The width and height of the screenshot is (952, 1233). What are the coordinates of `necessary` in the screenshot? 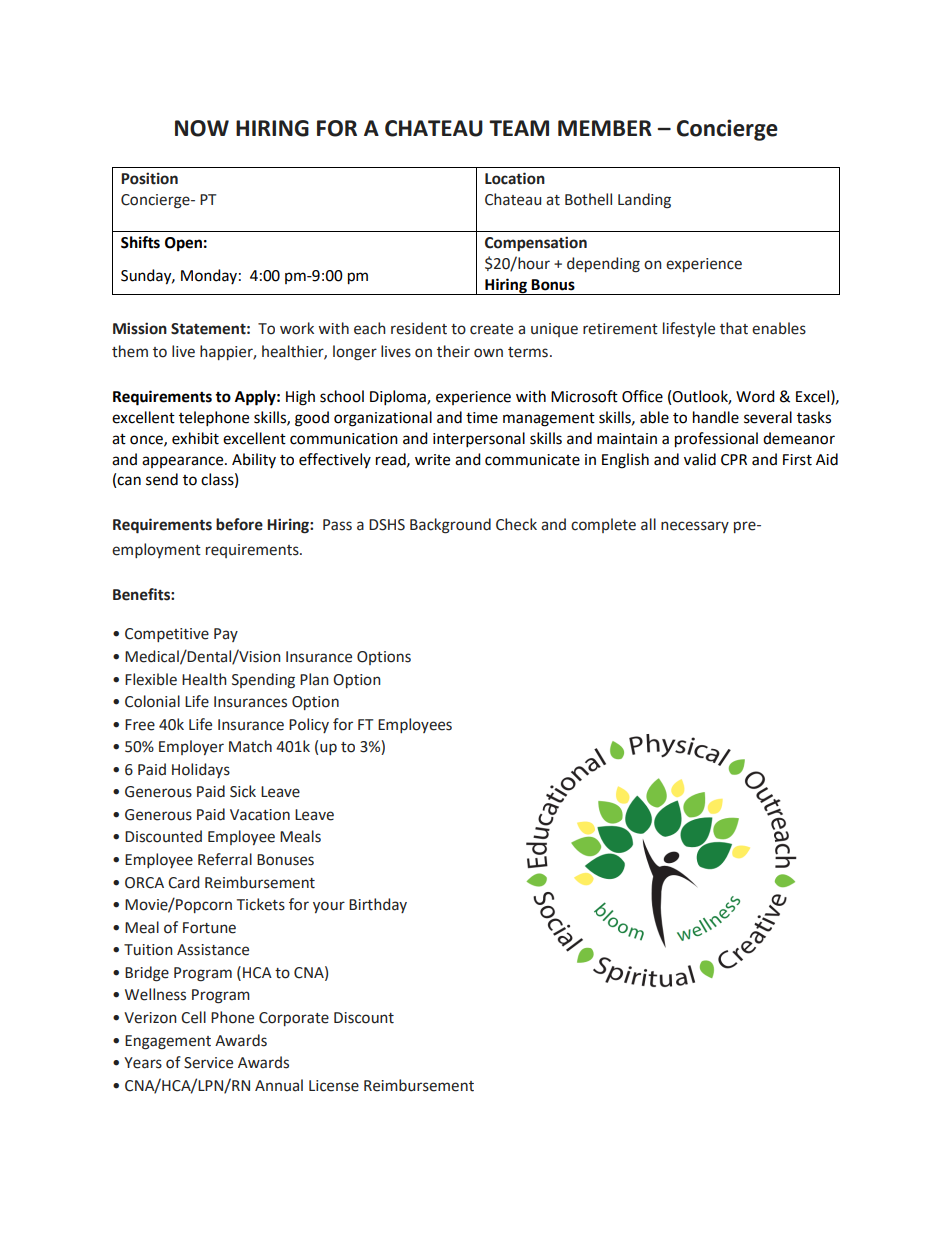 It's located at (695, 527).
